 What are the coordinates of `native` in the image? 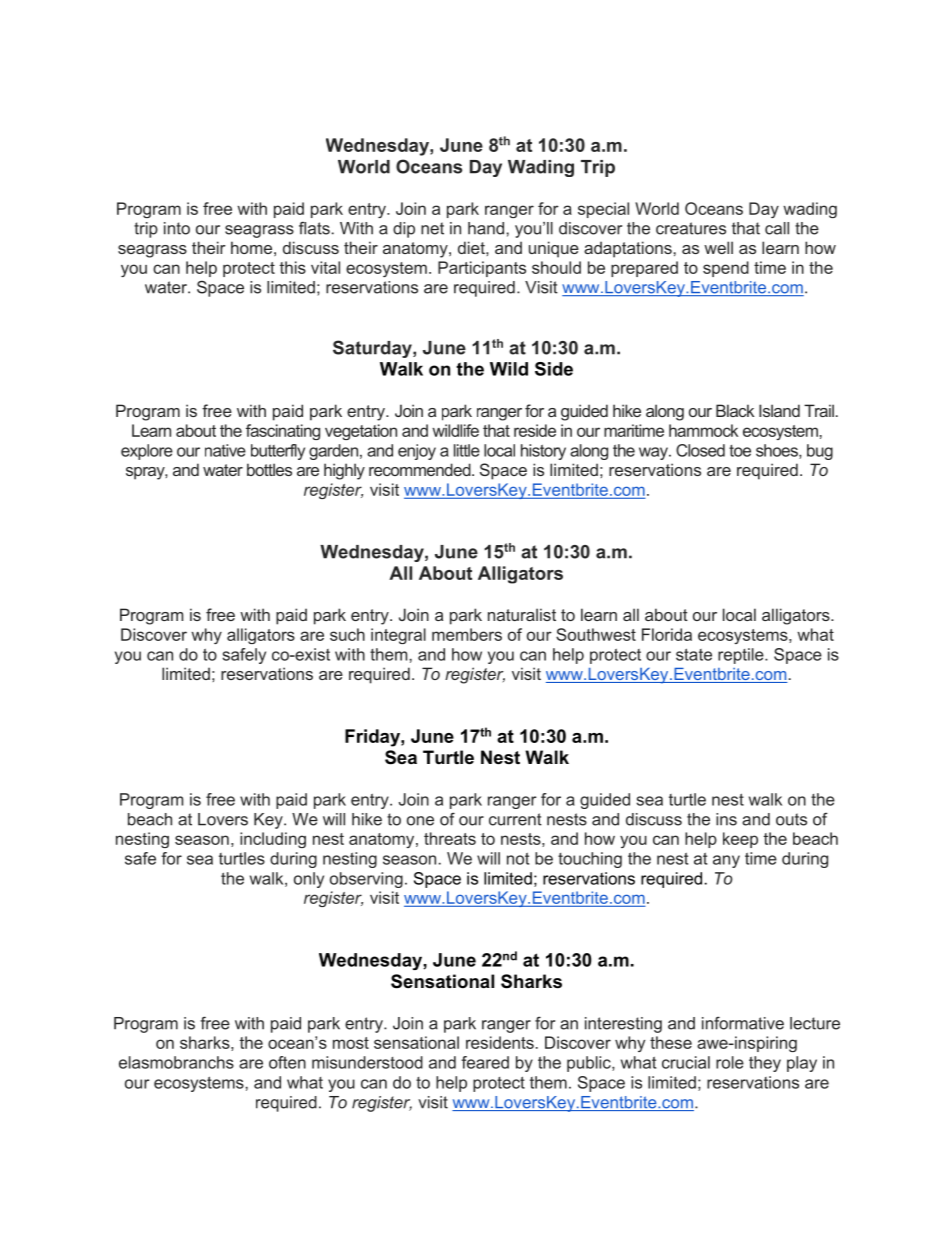 It's located at (225, 450).
